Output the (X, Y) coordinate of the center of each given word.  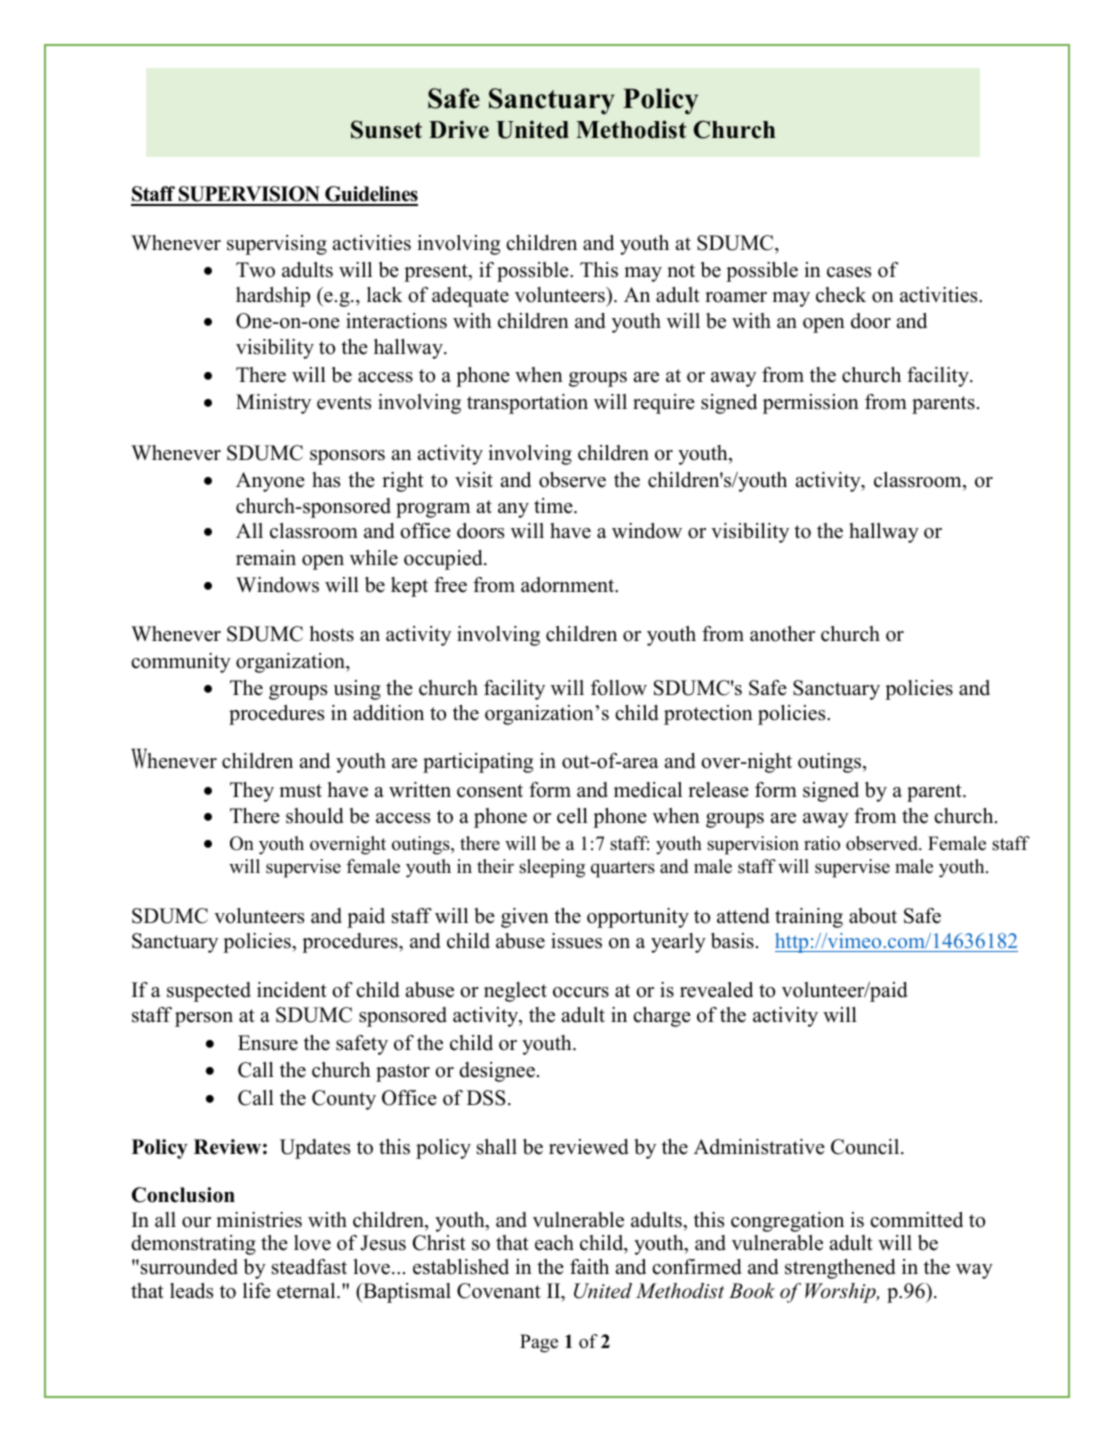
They (252, 792)
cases (849, 272)
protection (708, 715)
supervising (277, 245)
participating (478, 763)
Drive (459, 129)
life (257, 1291)
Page (539, 1343)
